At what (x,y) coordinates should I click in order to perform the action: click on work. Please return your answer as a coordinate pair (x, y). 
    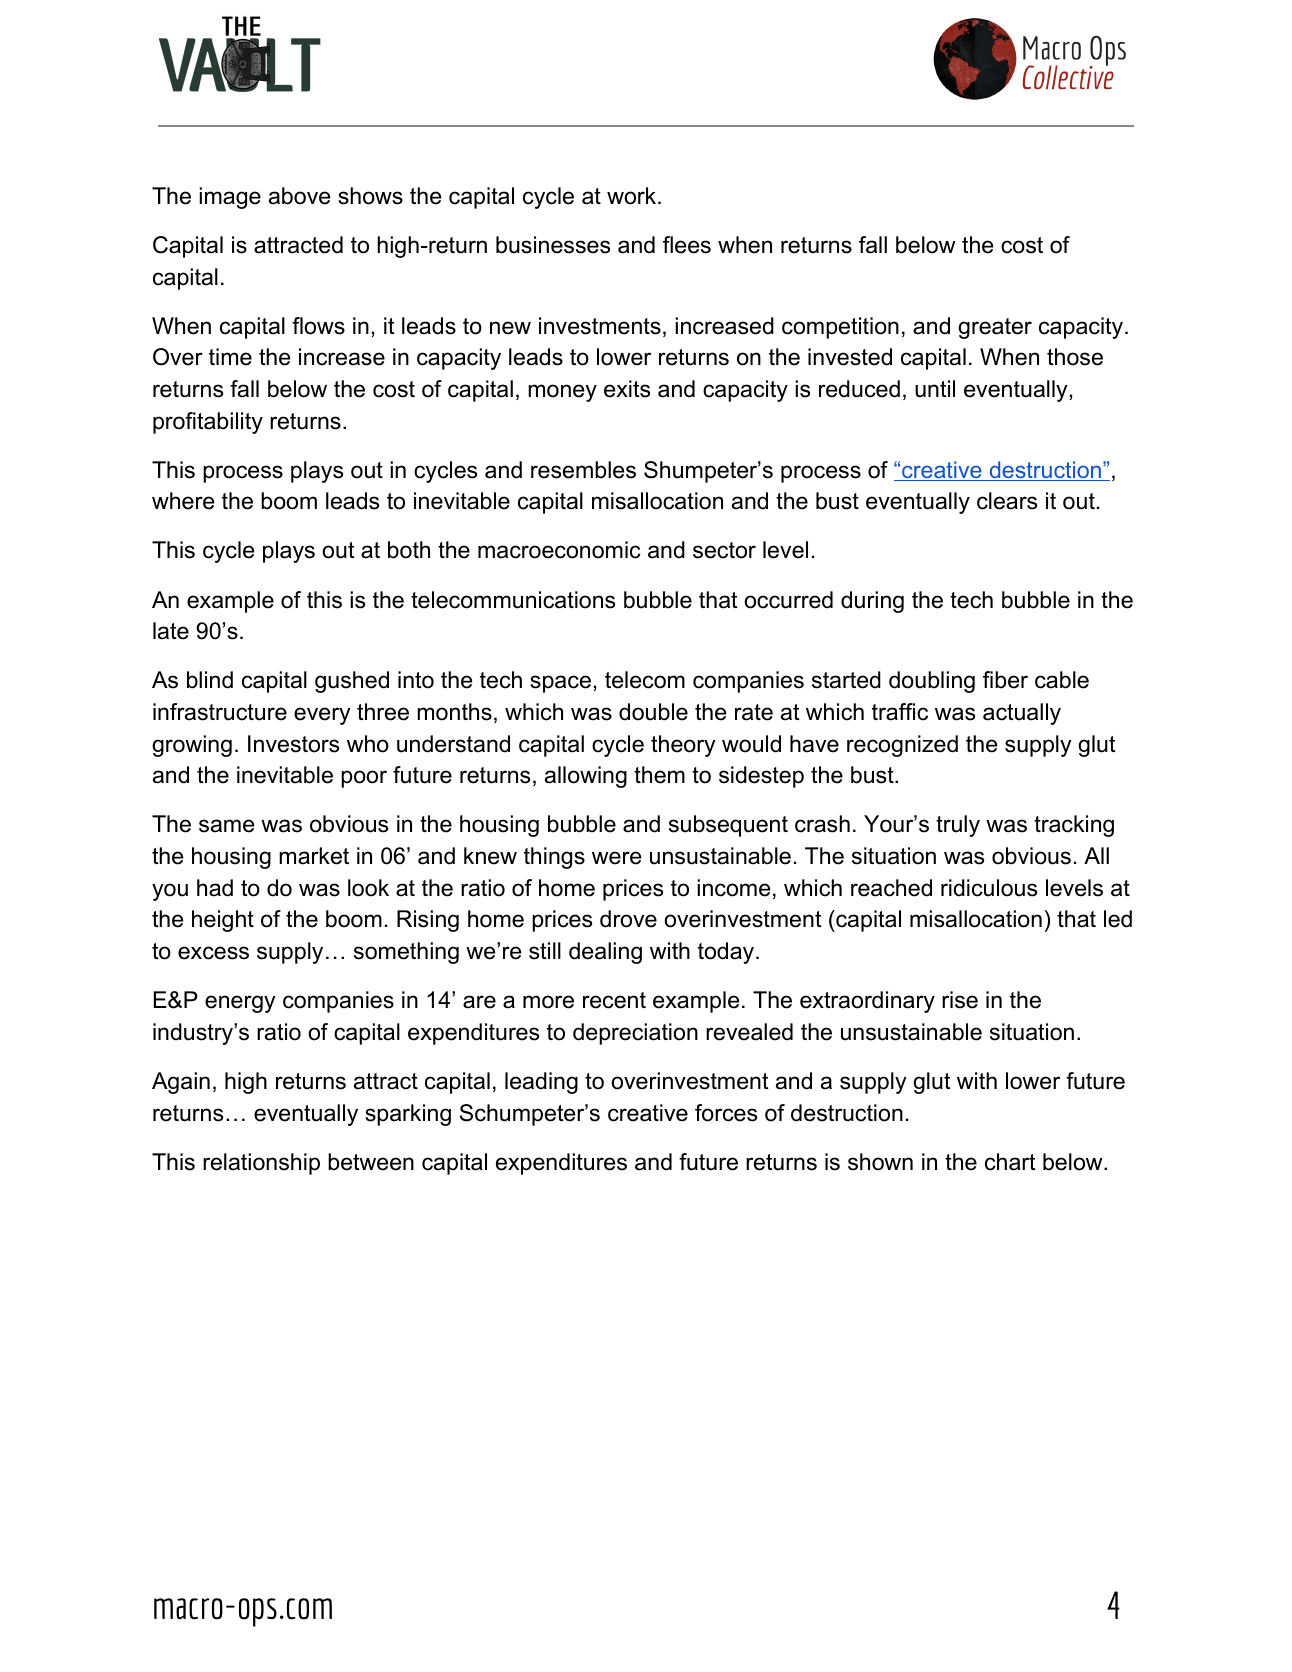
    Looking at the image, I should click on (633, 196).
